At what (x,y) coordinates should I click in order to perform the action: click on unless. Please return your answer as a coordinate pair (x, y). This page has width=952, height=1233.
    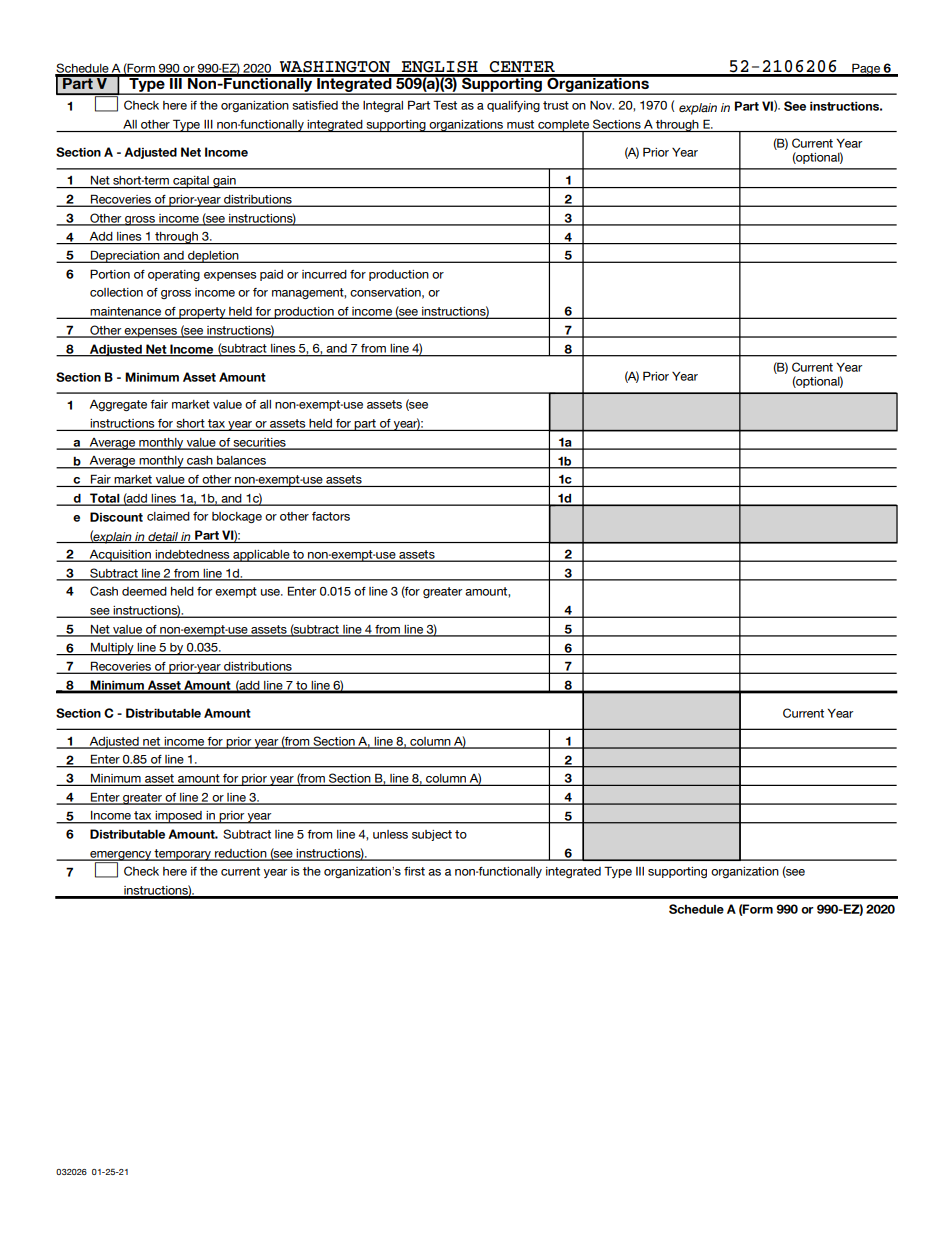
    Looking at the image, I should click on (390, 834).
